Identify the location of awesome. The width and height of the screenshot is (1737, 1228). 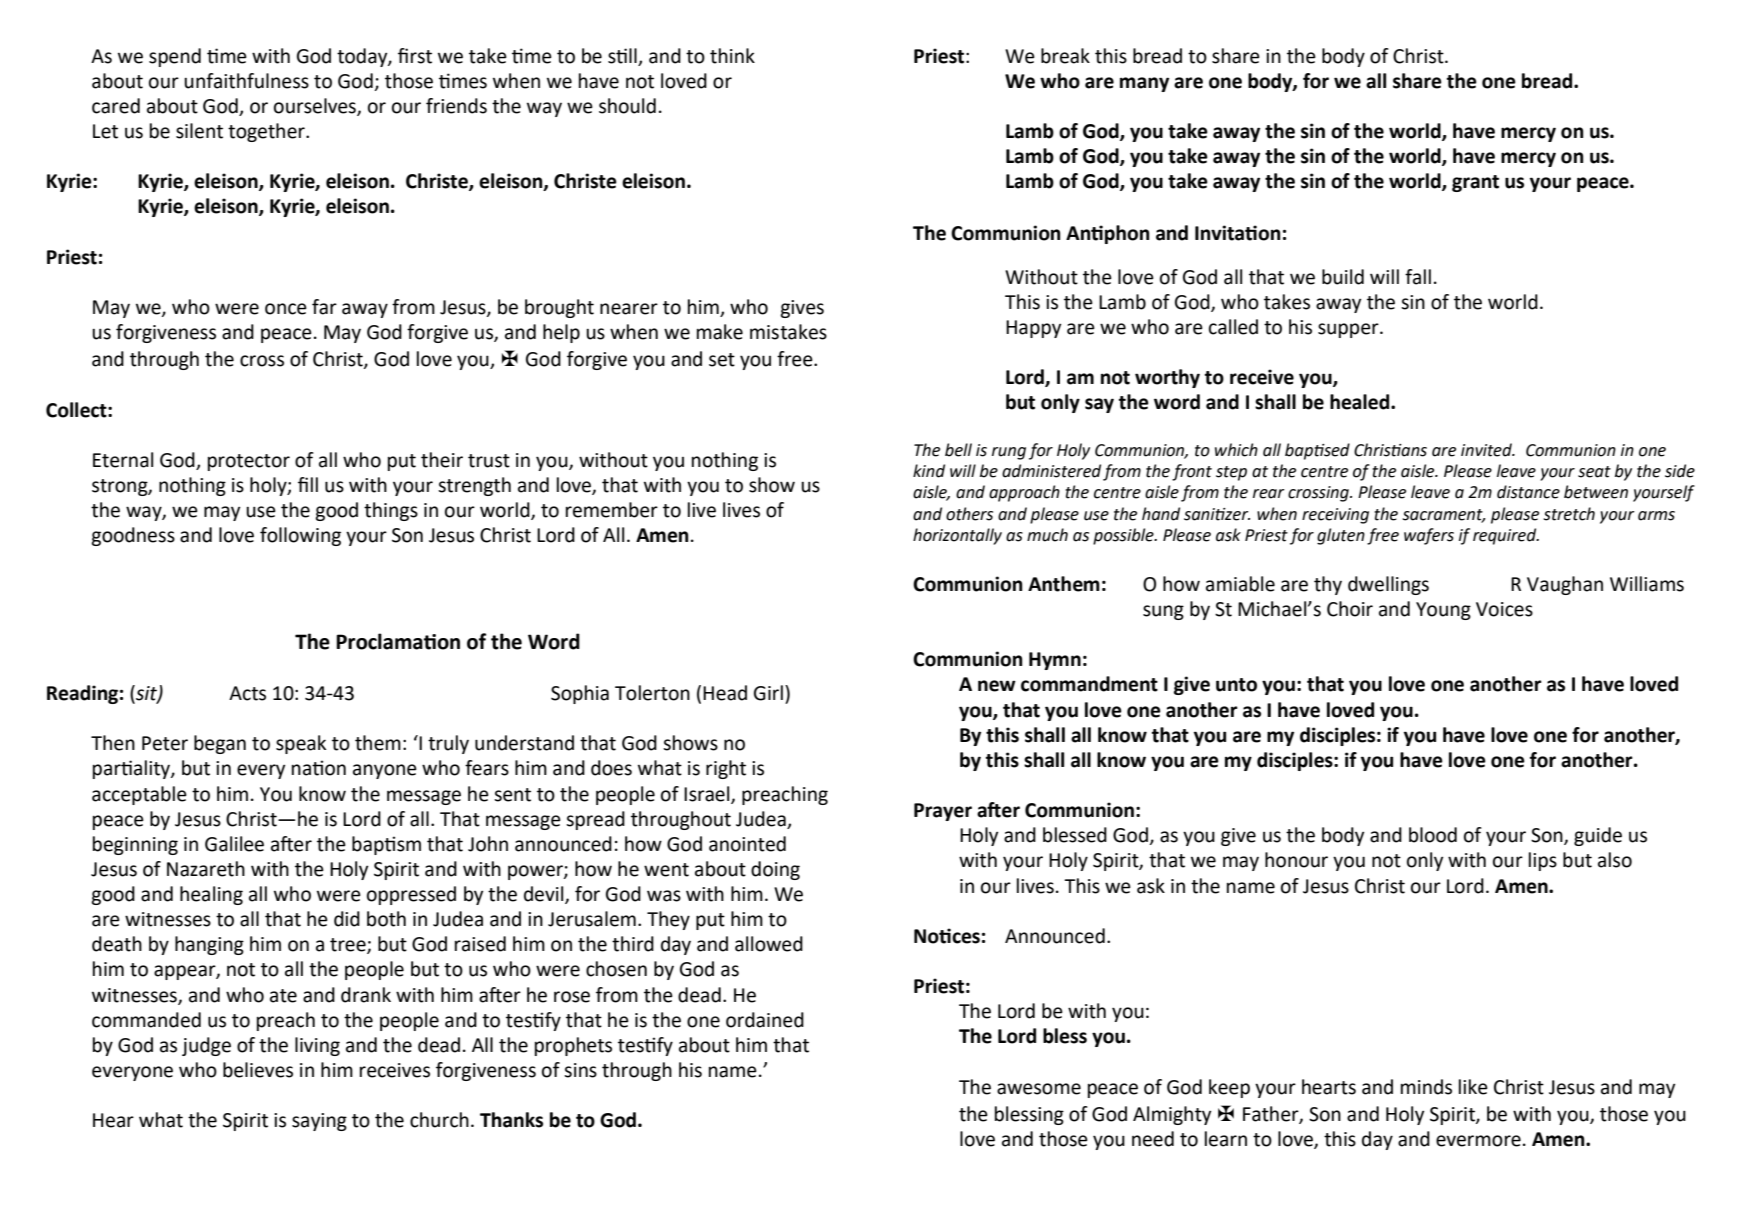
(1039, 1089).
